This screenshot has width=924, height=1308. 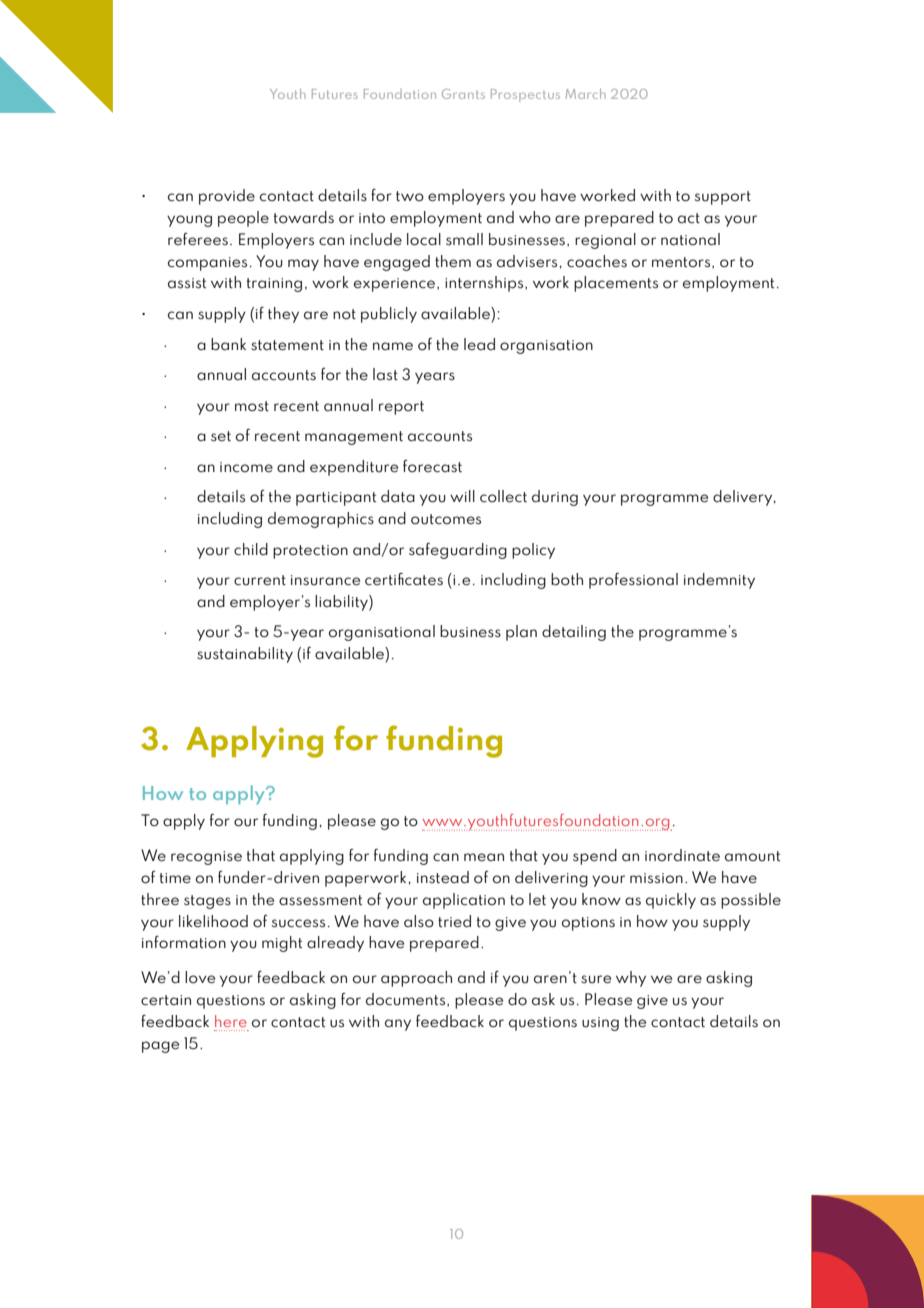 What do you see at coordinates (521, 633) in the screenshot?
I see `plan` at bounding box center [521, 633].
